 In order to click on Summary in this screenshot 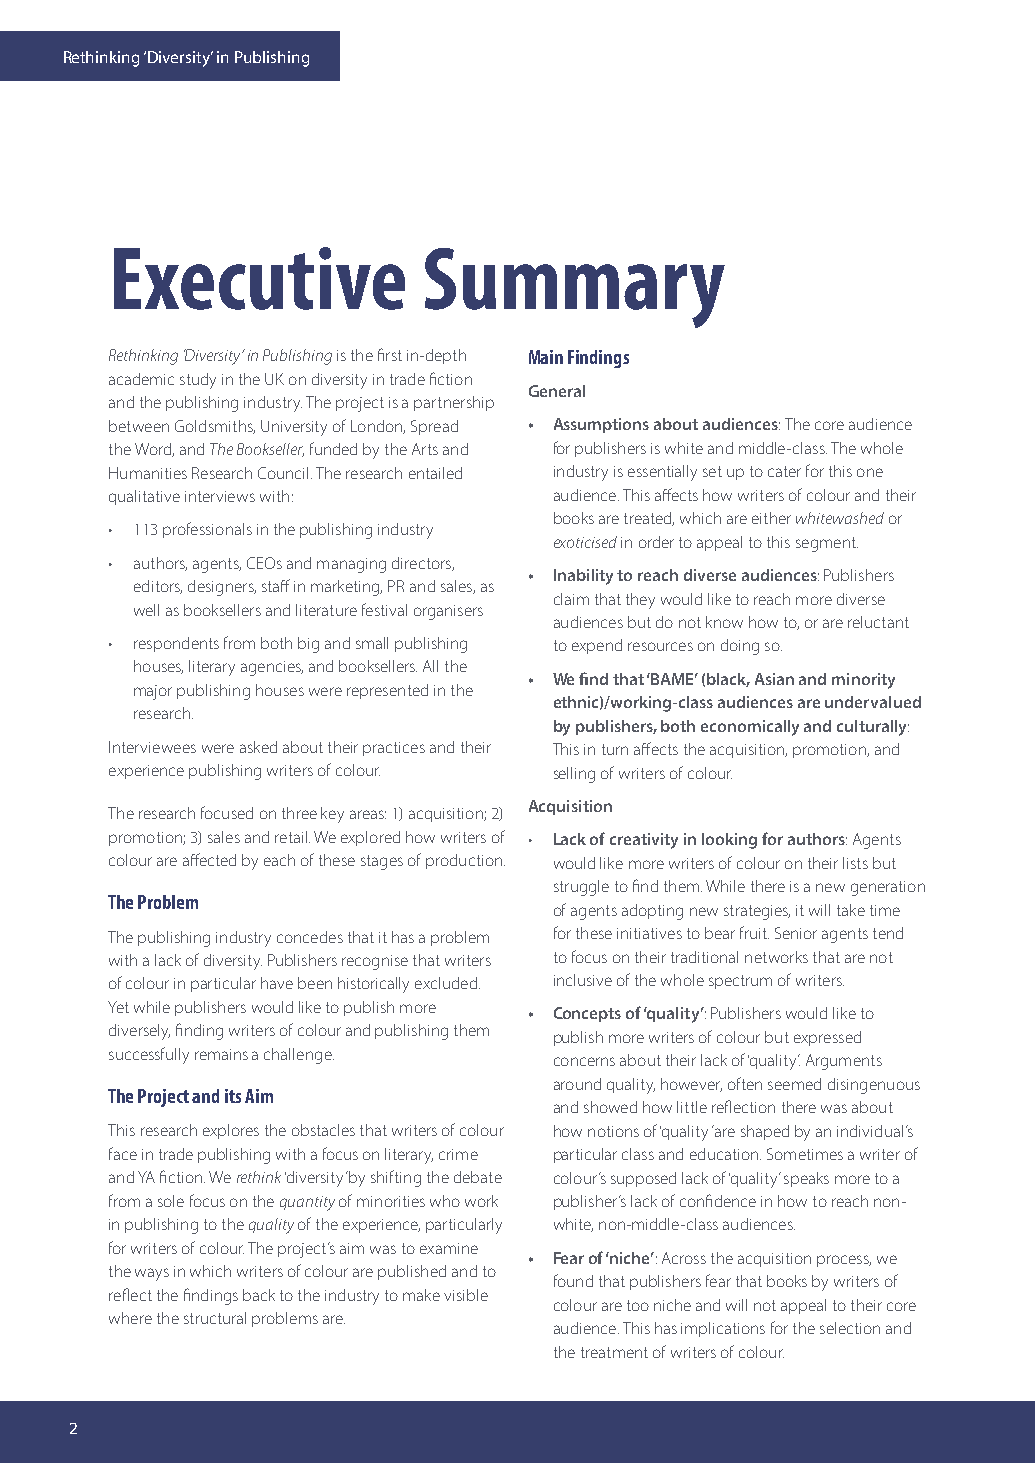, I will do `click(575, 288)`.
